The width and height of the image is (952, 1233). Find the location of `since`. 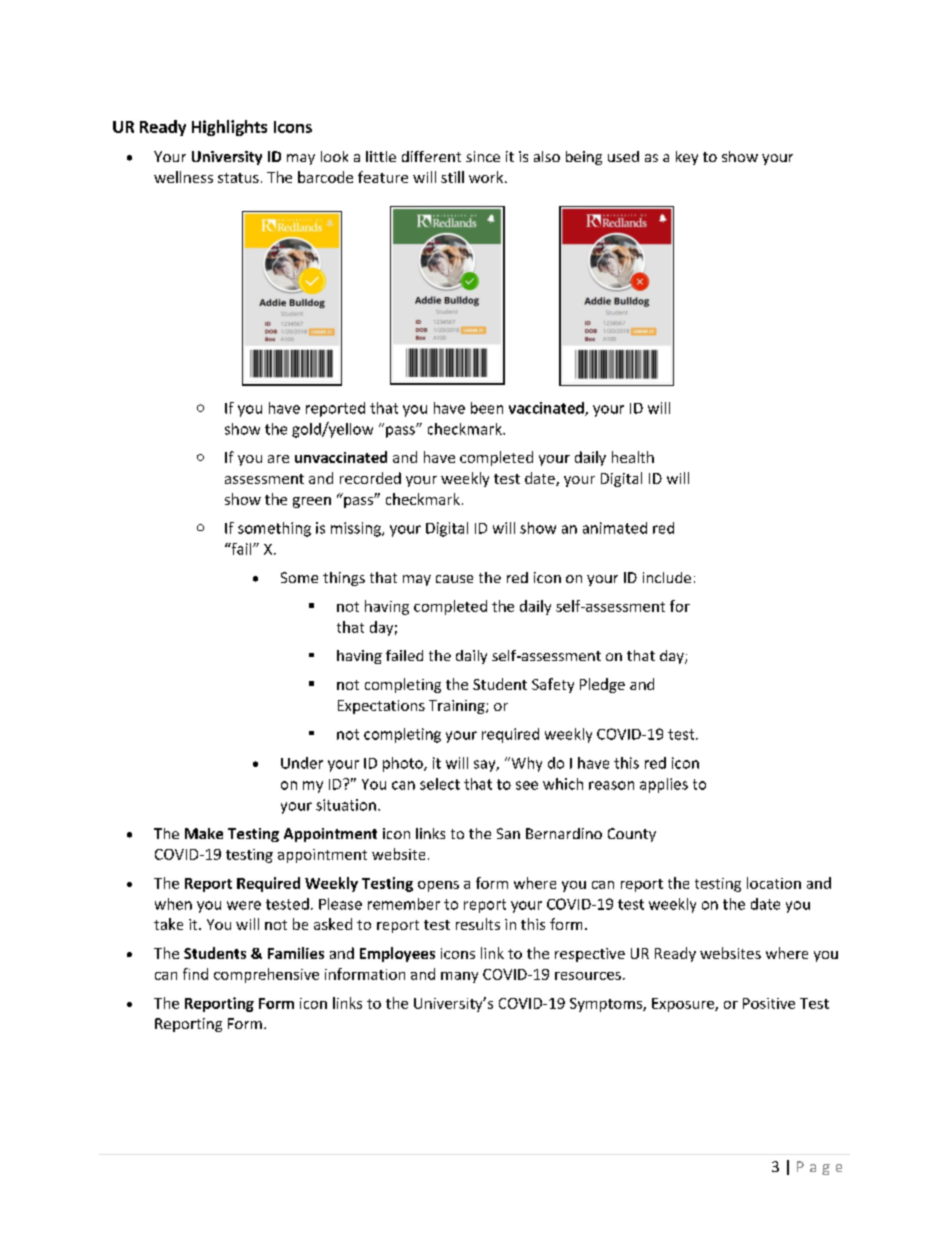

since is located at coordinates (483, 156).
